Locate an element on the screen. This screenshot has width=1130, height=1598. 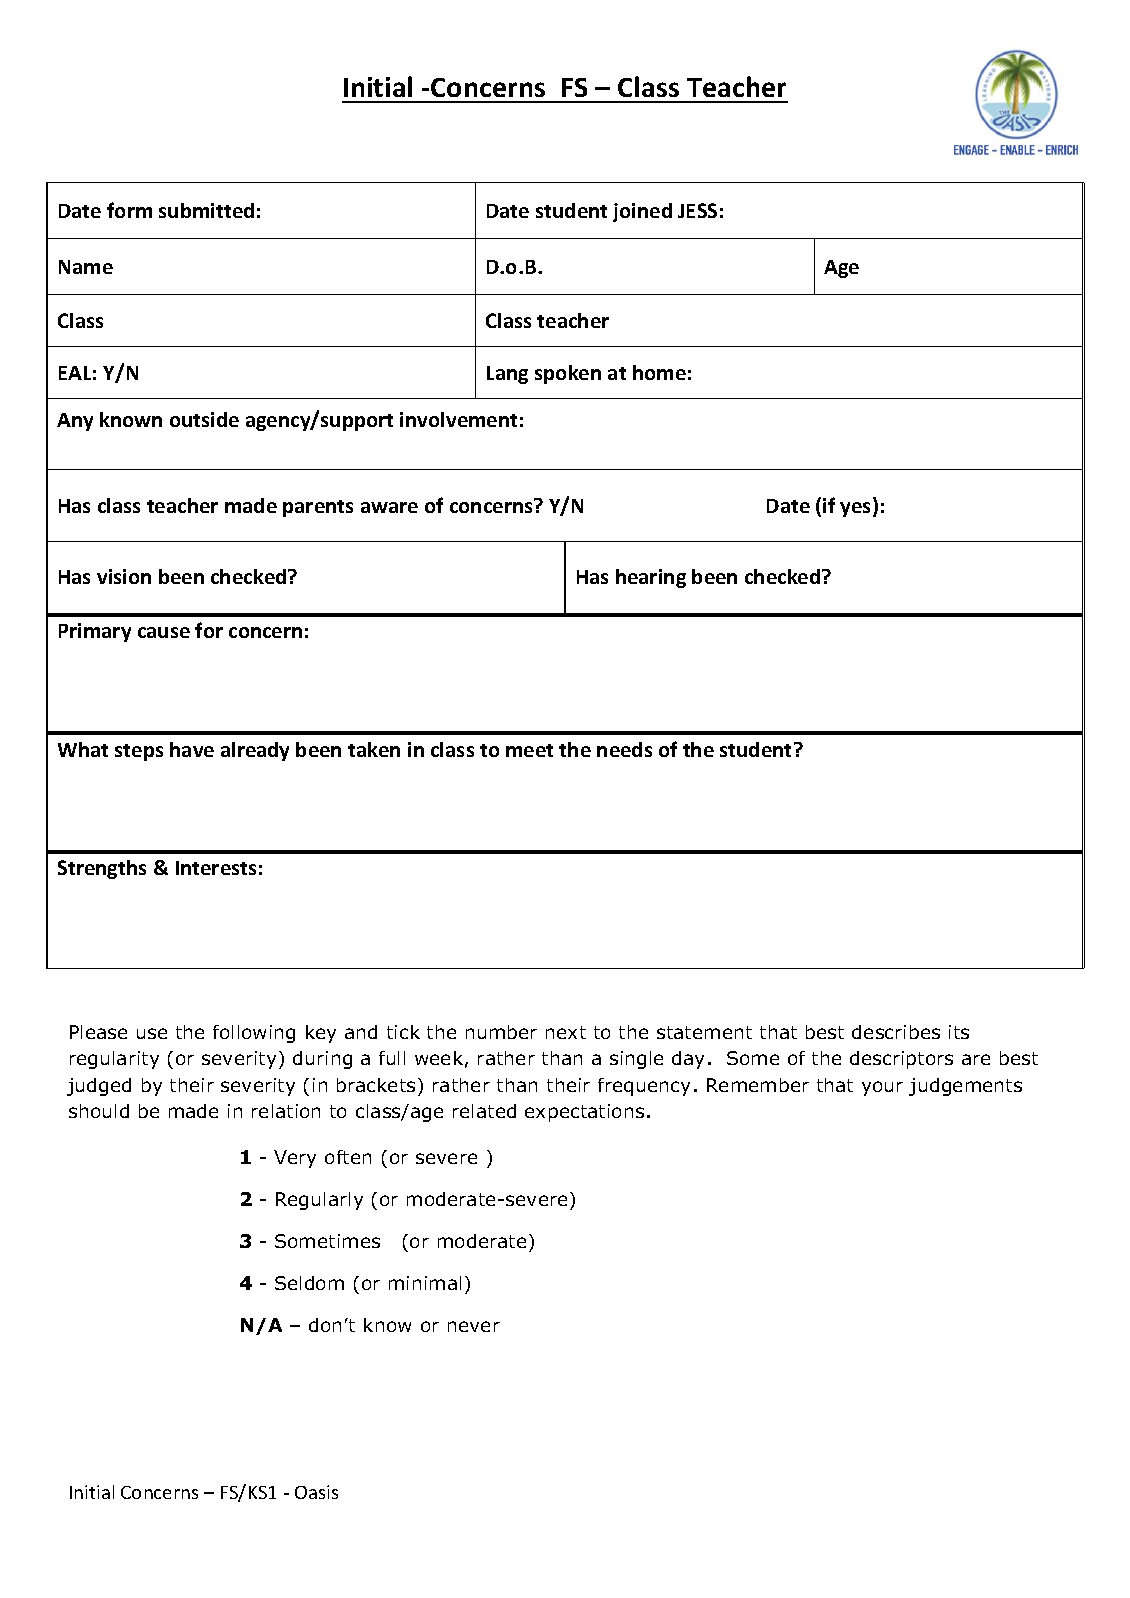
vision is located at coordinates (124, 576).
